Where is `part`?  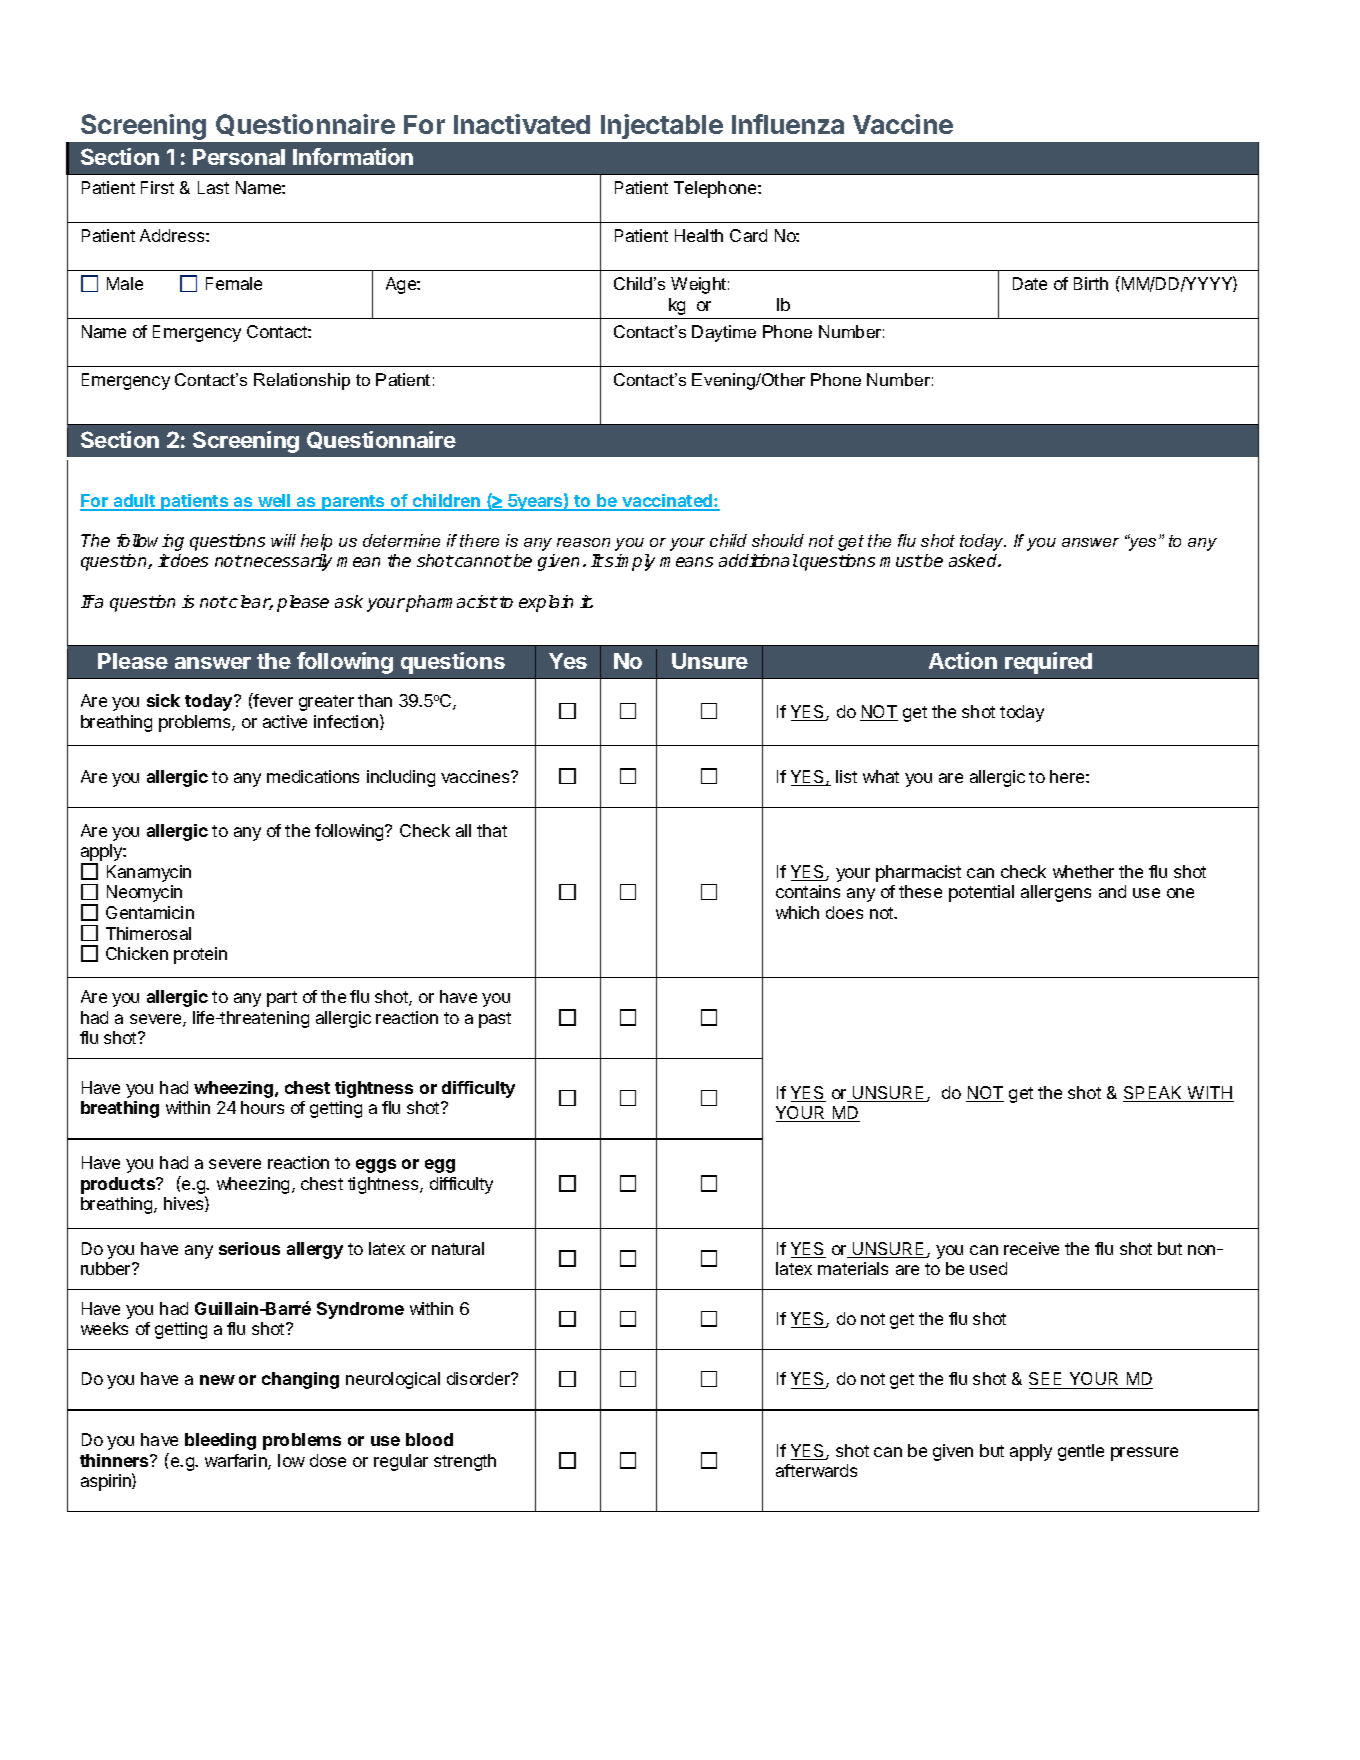 part is located at coordinates (282, 999).
